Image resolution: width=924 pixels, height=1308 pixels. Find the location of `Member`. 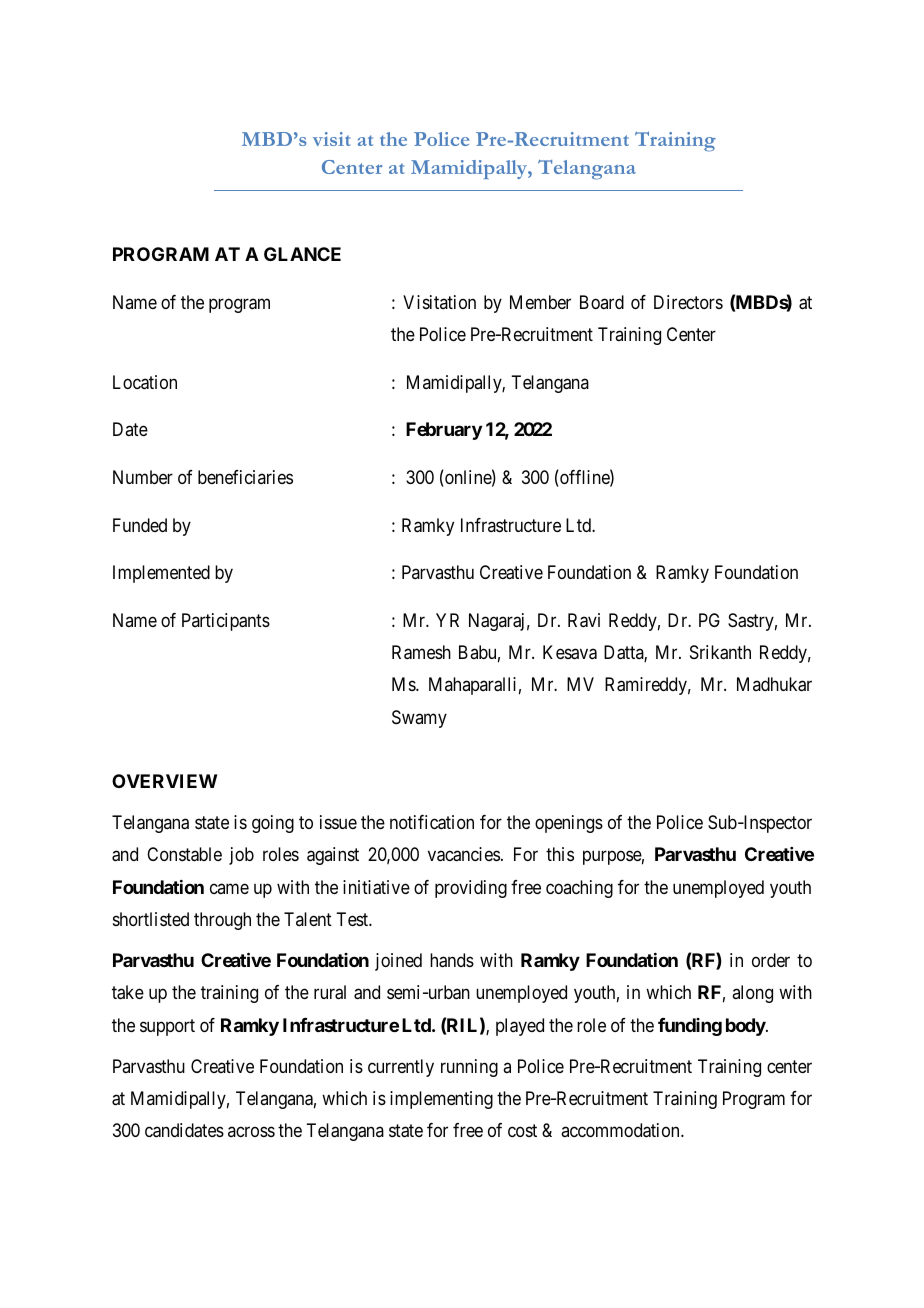

Member is located at coordinates (540, 302).
